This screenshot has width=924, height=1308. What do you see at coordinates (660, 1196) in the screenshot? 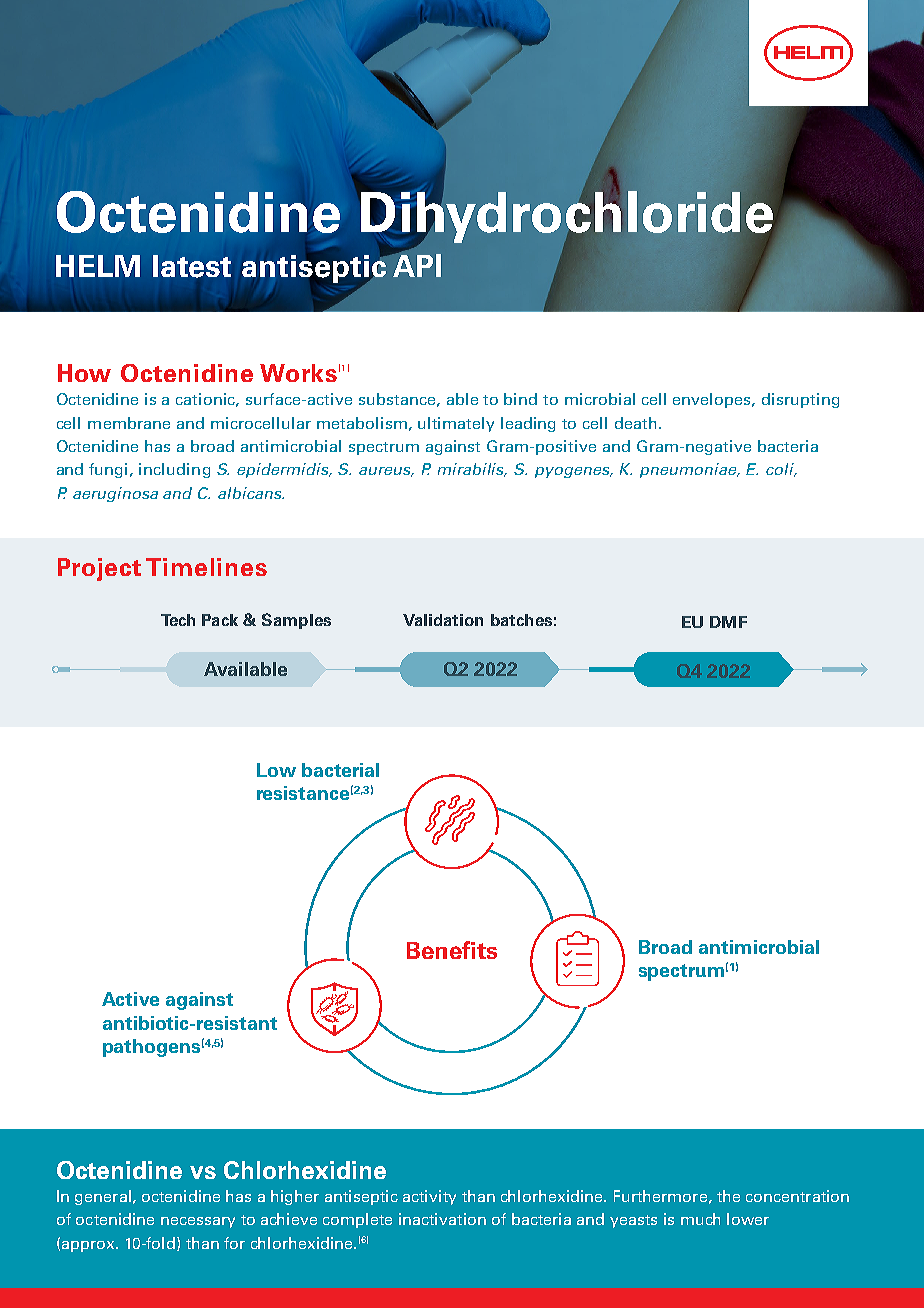
I see `Furthermore` at bounding box center [660, 1196].
